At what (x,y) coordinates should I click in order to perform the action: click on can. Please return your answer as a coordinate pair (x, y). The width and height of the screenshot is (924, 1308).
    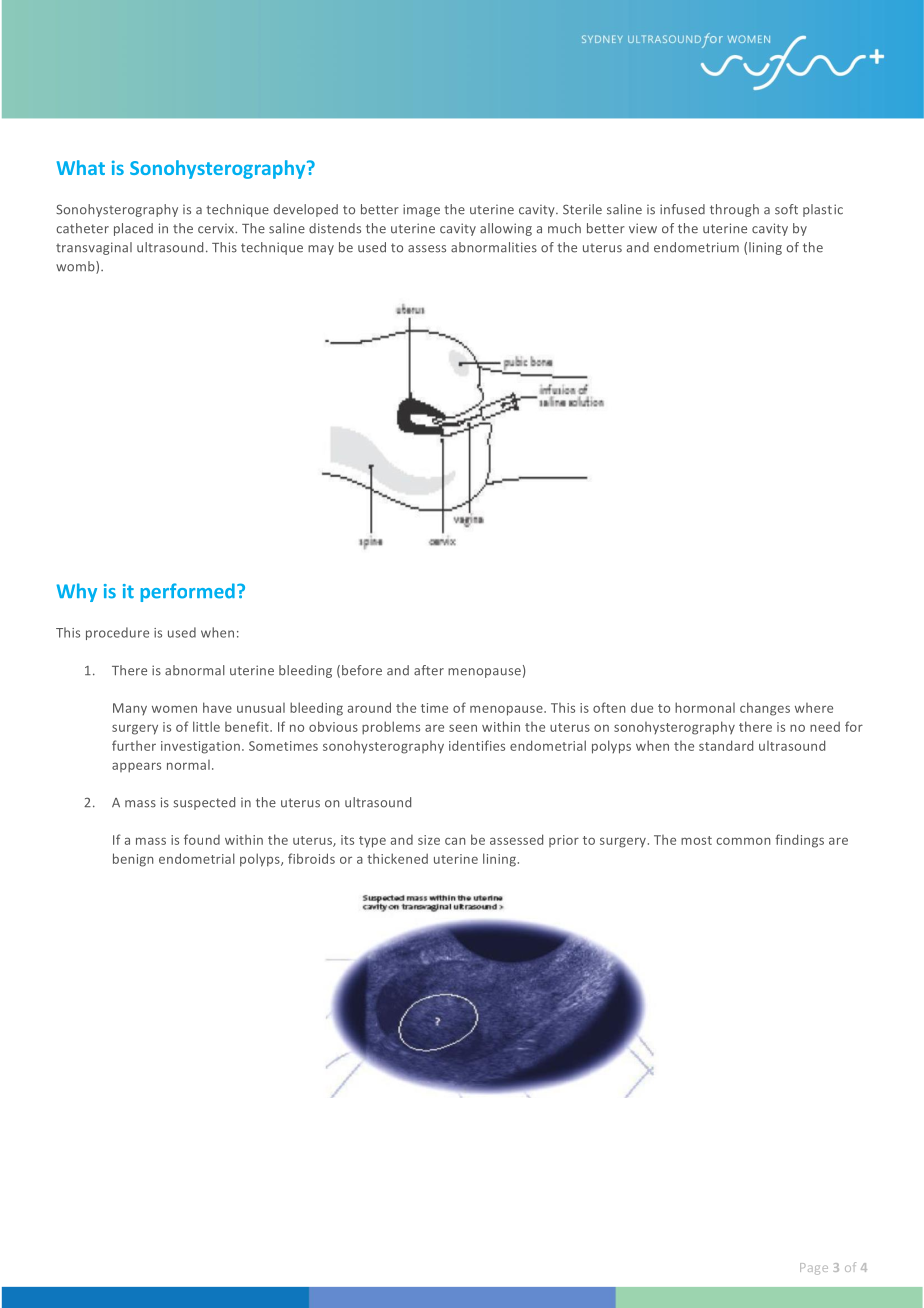
    Looking at the image, I should click on (455, 841).
